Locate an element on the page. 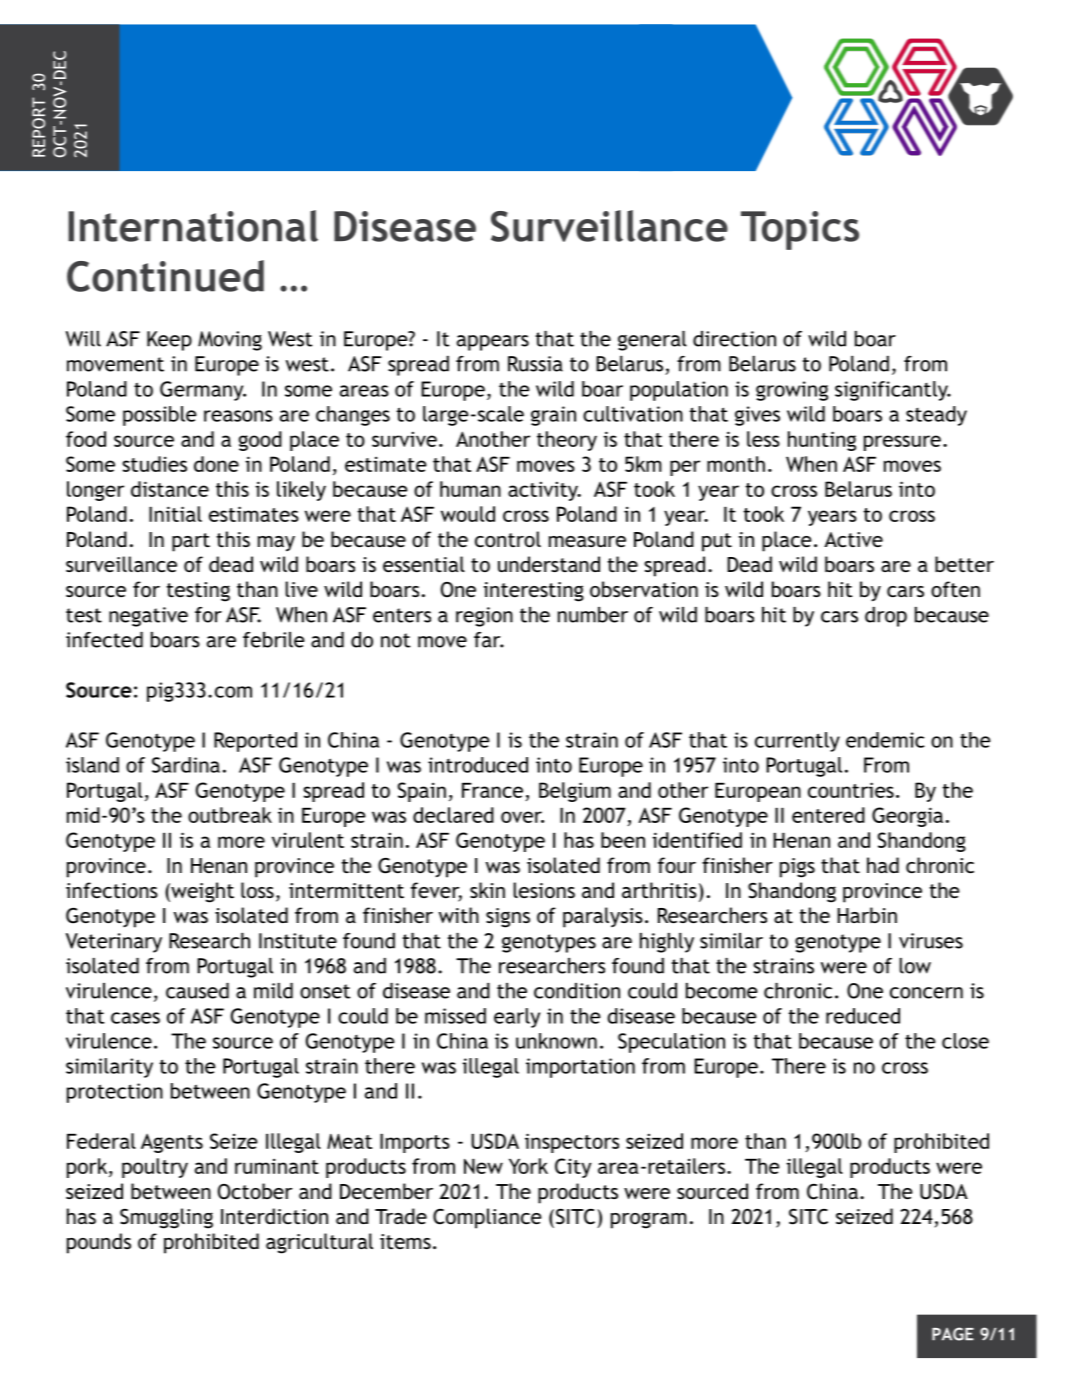 Image resolution: width=1066 pixels, height=1379 pixels. Continued is located at coordinates (165, 276).
